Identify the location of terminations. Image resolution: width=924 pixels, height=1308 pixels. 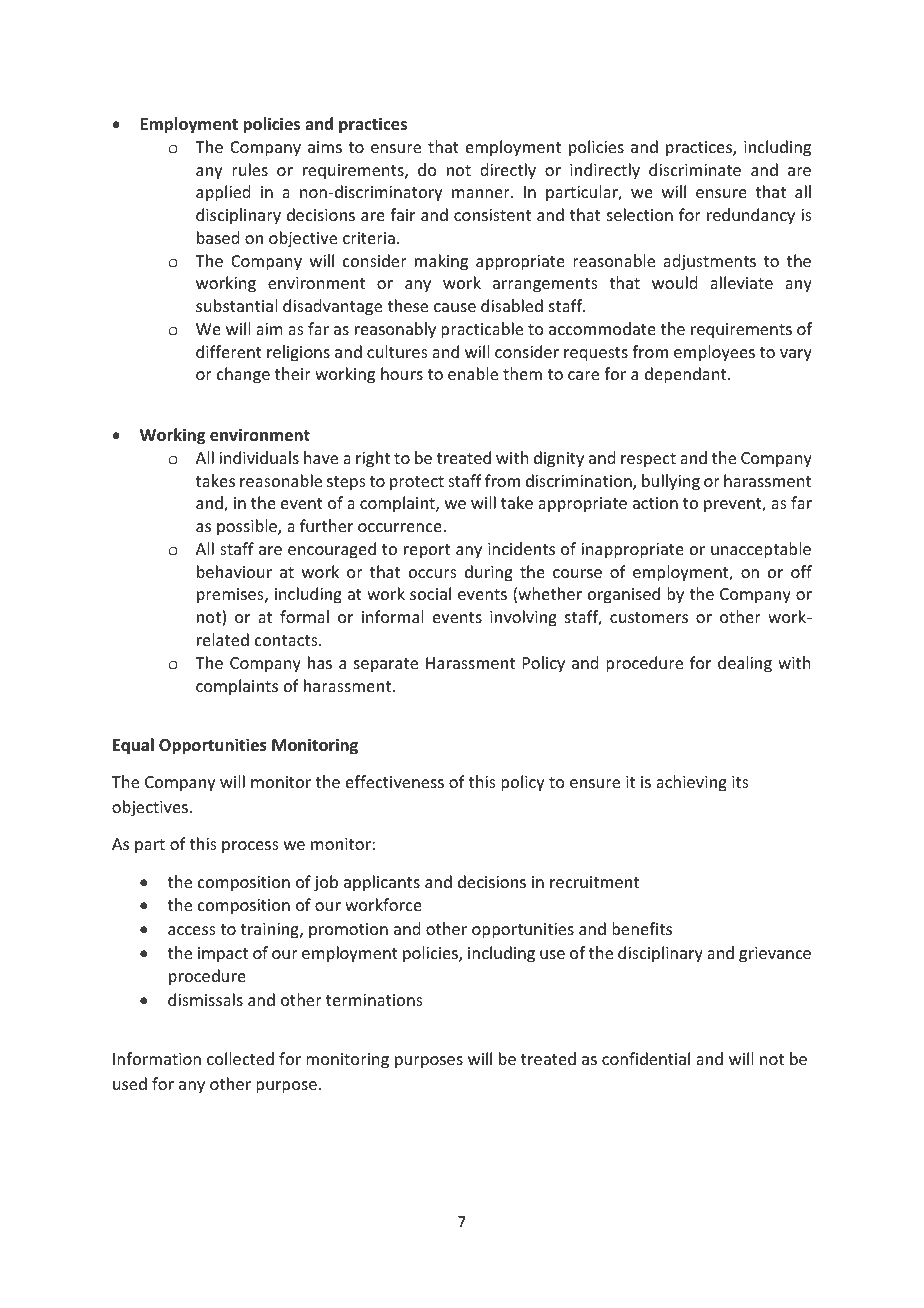
(374, 1000).
